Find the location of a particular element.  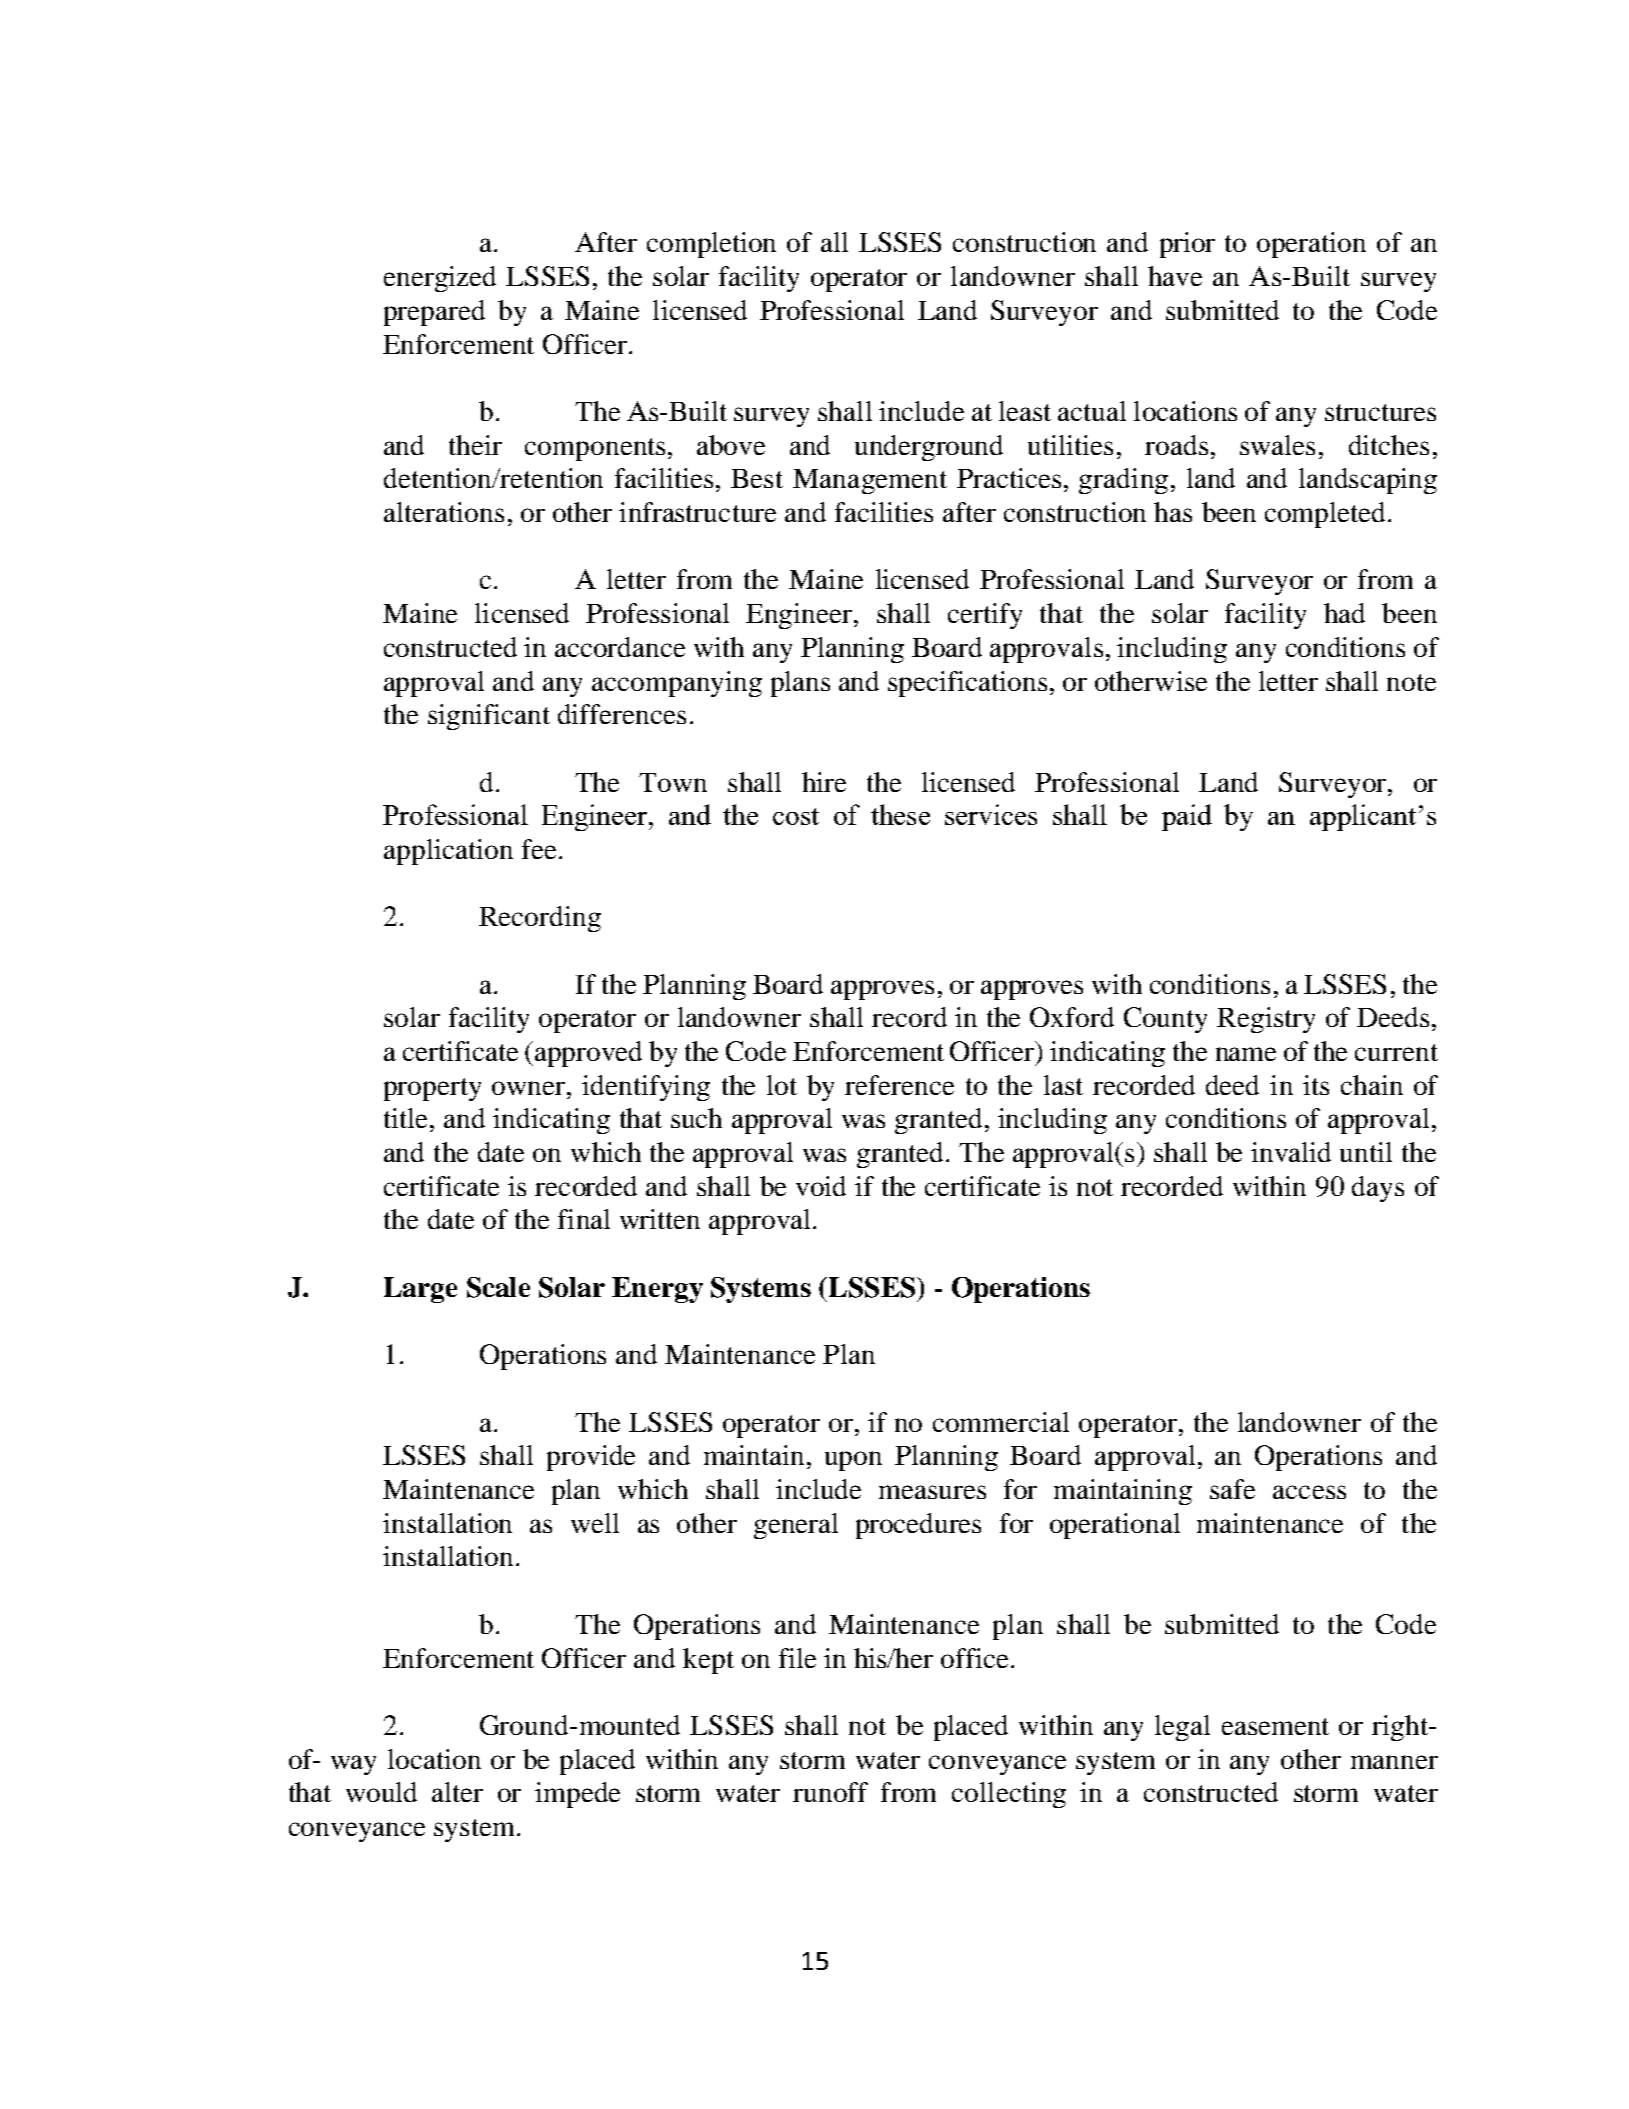

Scale is located at coordinates (498, 1287).
